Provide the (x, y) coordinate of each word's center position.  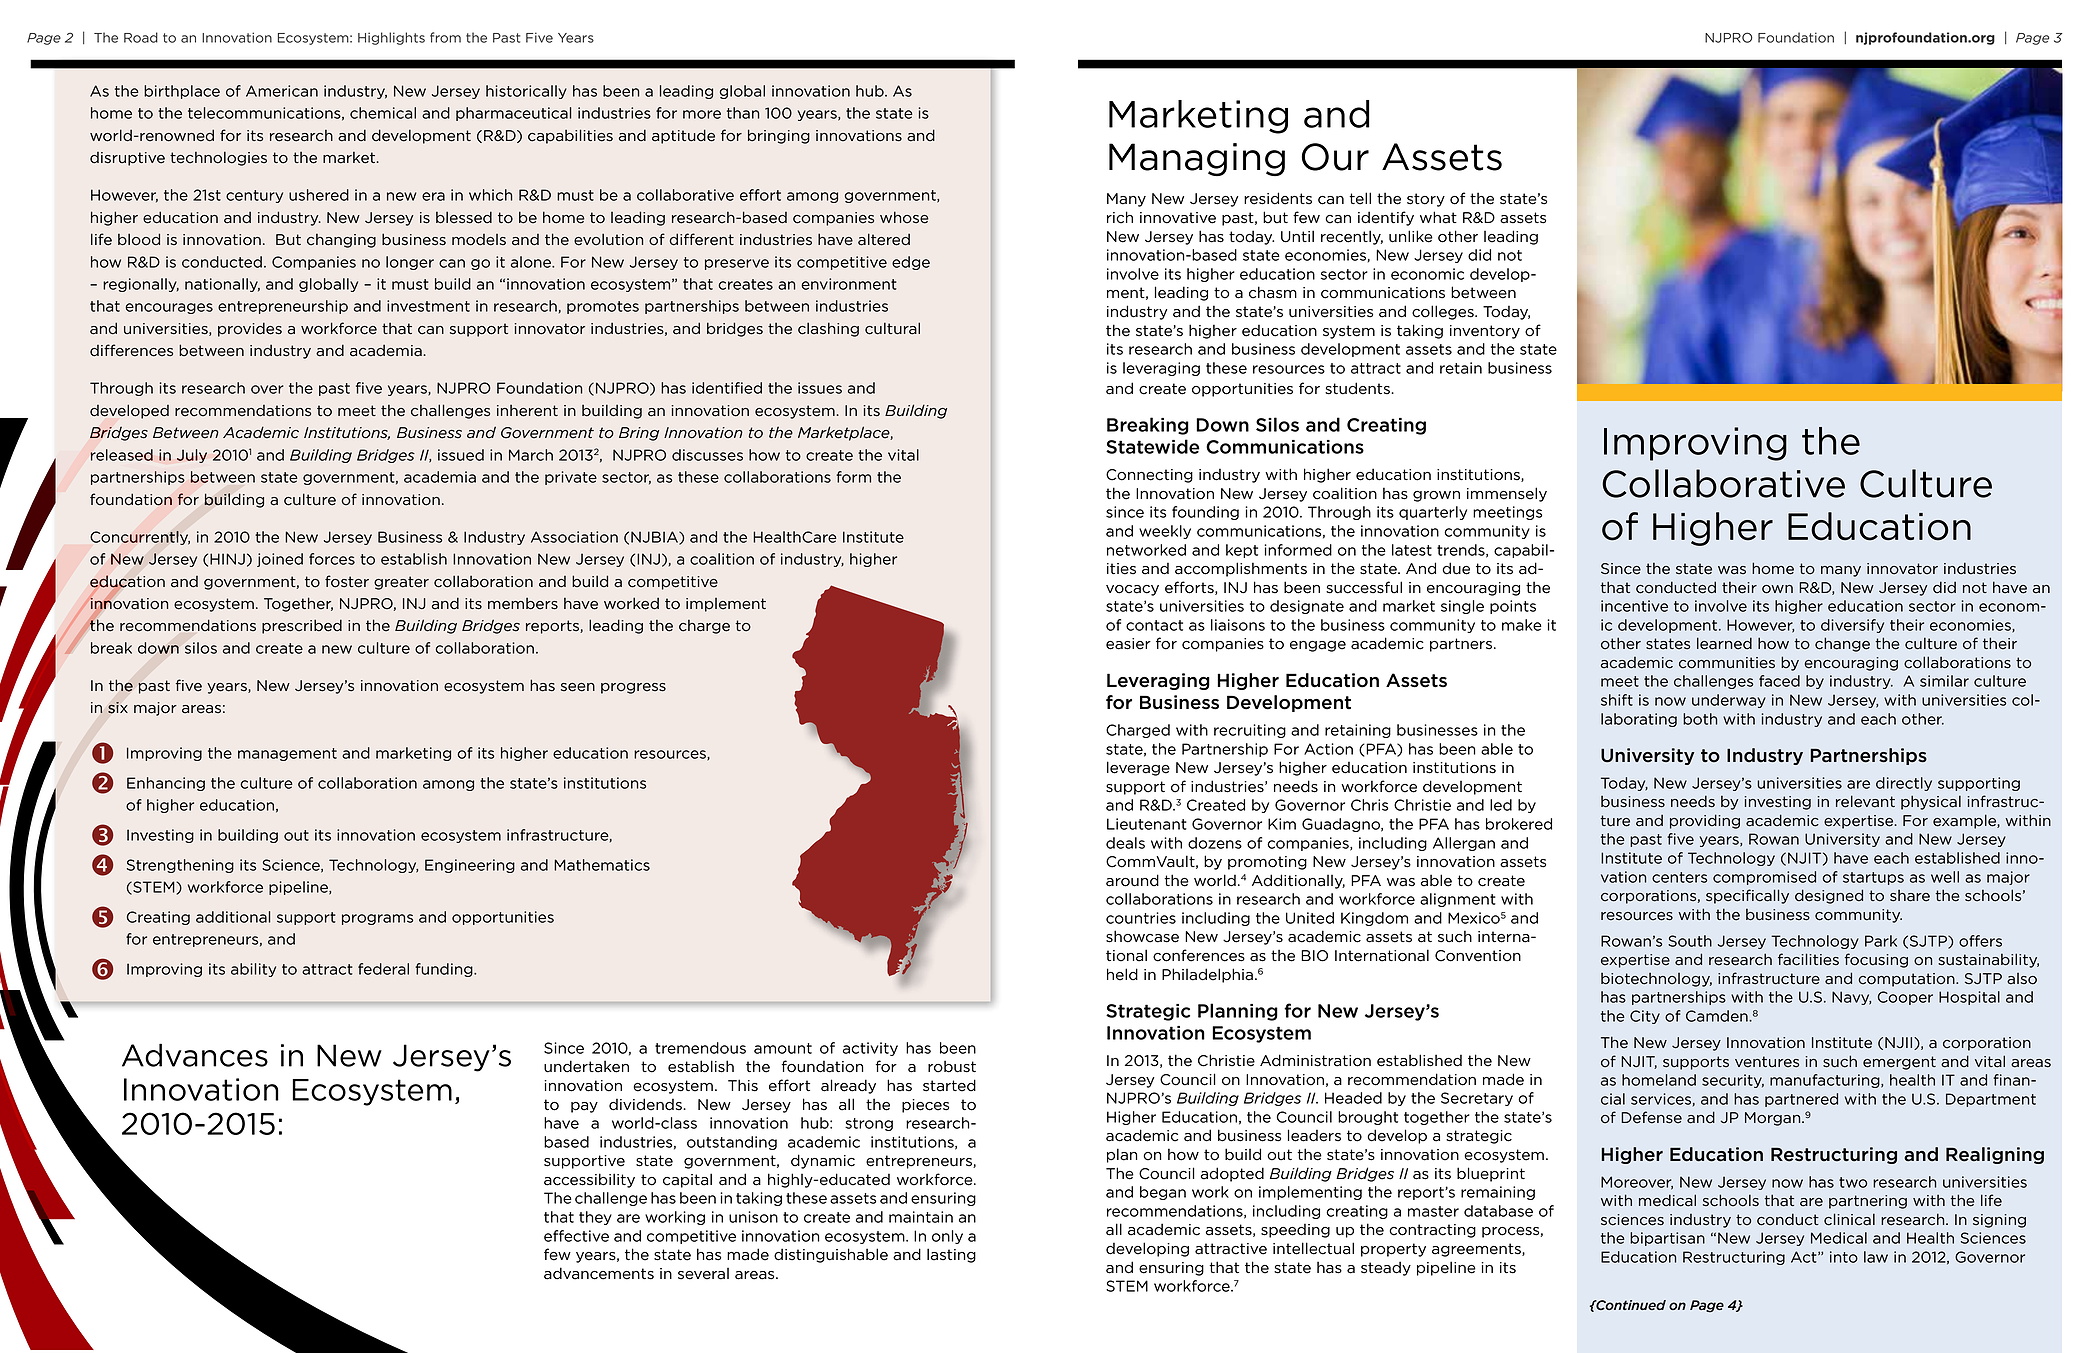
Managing (1197, 159)
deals (1125, 843)
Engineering (470, 866)
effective (576, 1236)
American (282, 91)
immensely (1507, 494)
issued (461, 455)
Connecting (1149, 476)
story (1426, 200)
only (947, 1237)
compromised (1764, 878)
